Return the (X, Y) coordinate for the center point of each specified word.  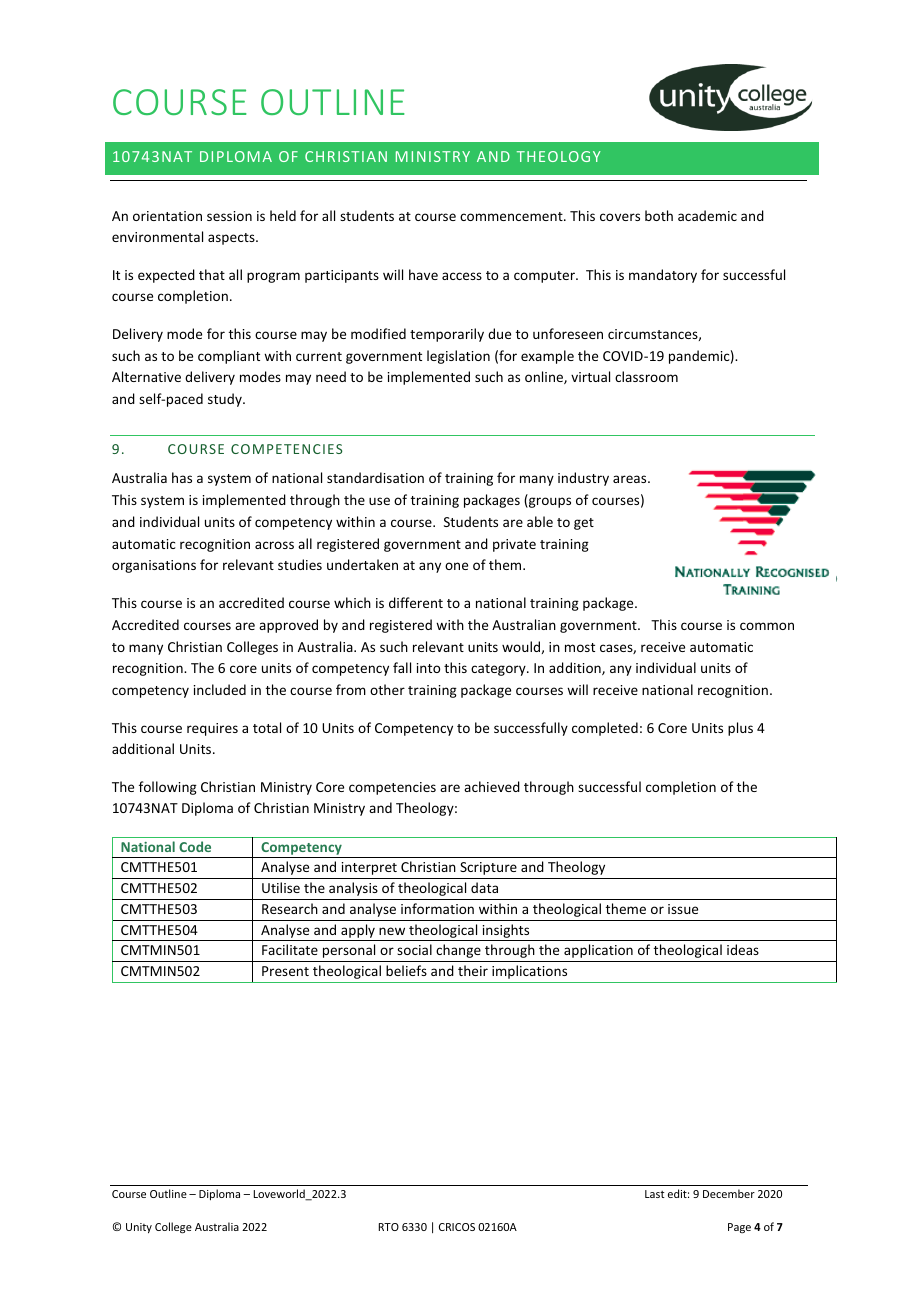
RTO (389, 1227)
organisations (154, 566)
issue (683, 909)
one (456, 566)
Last (655, 1194)
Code (195, 846)
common (767, 626)
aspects (232, 239)
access (462, 276)
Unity (139, 1228)
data (484, 887)
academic (707, 215)
